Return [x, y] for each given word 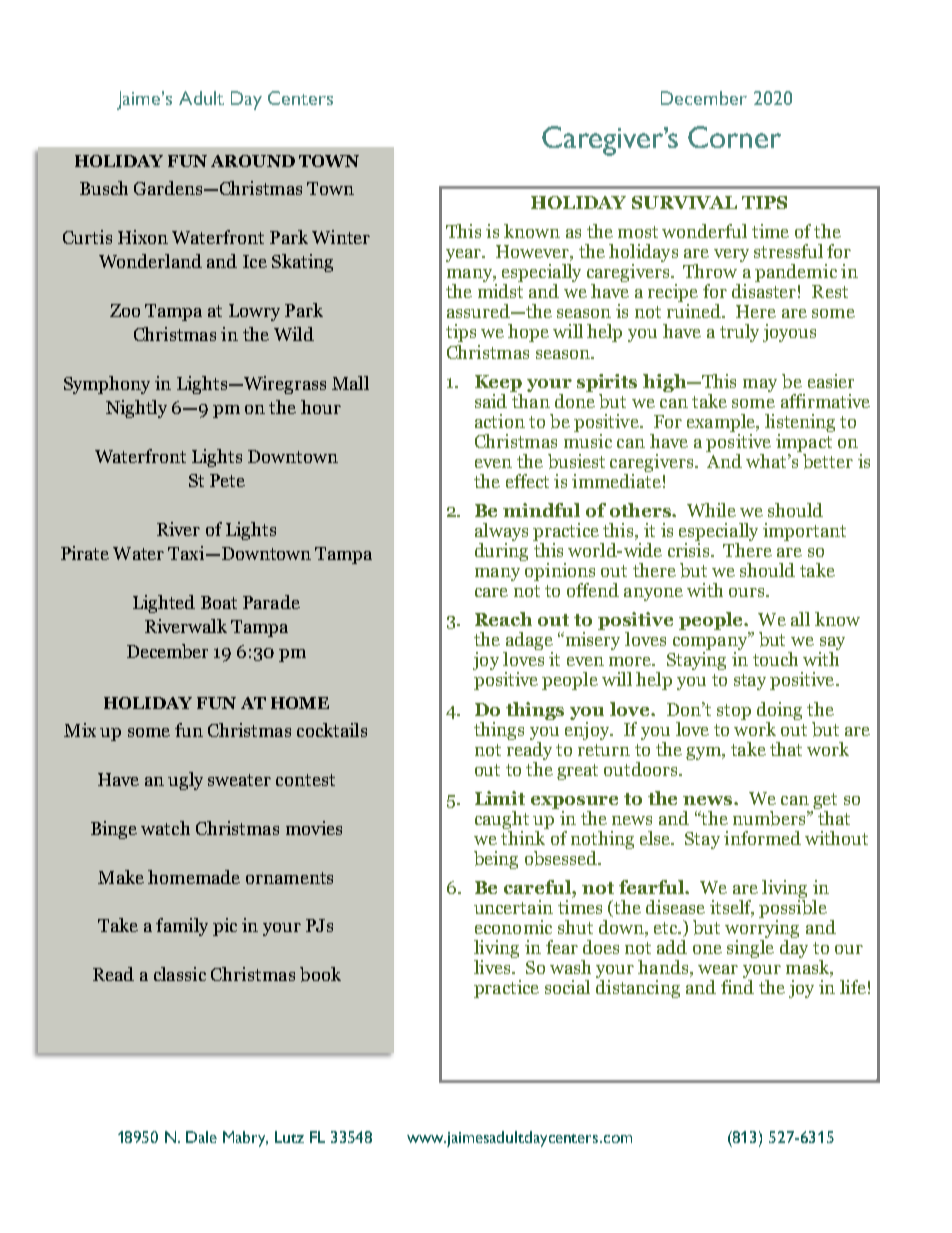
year [464, 255]
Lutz [289, 1137]
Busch [104, 188]
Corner [734, 137]
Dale [201, 1137]
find [737, 985]
